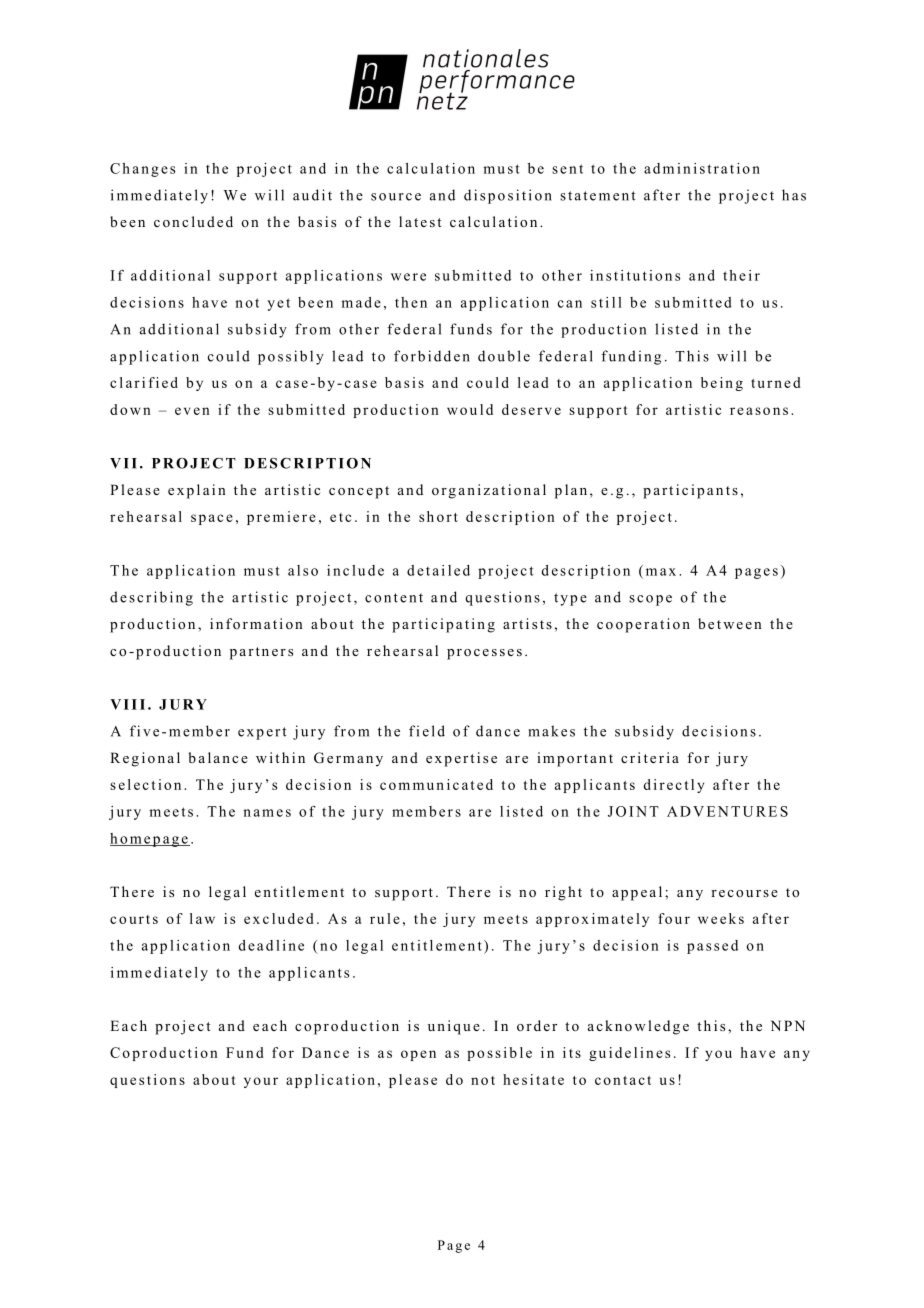 The height and width of the image is (1308, 924). Describe the element at coordinates (629, 1054) in the image. I see `guidelines` at that location.
